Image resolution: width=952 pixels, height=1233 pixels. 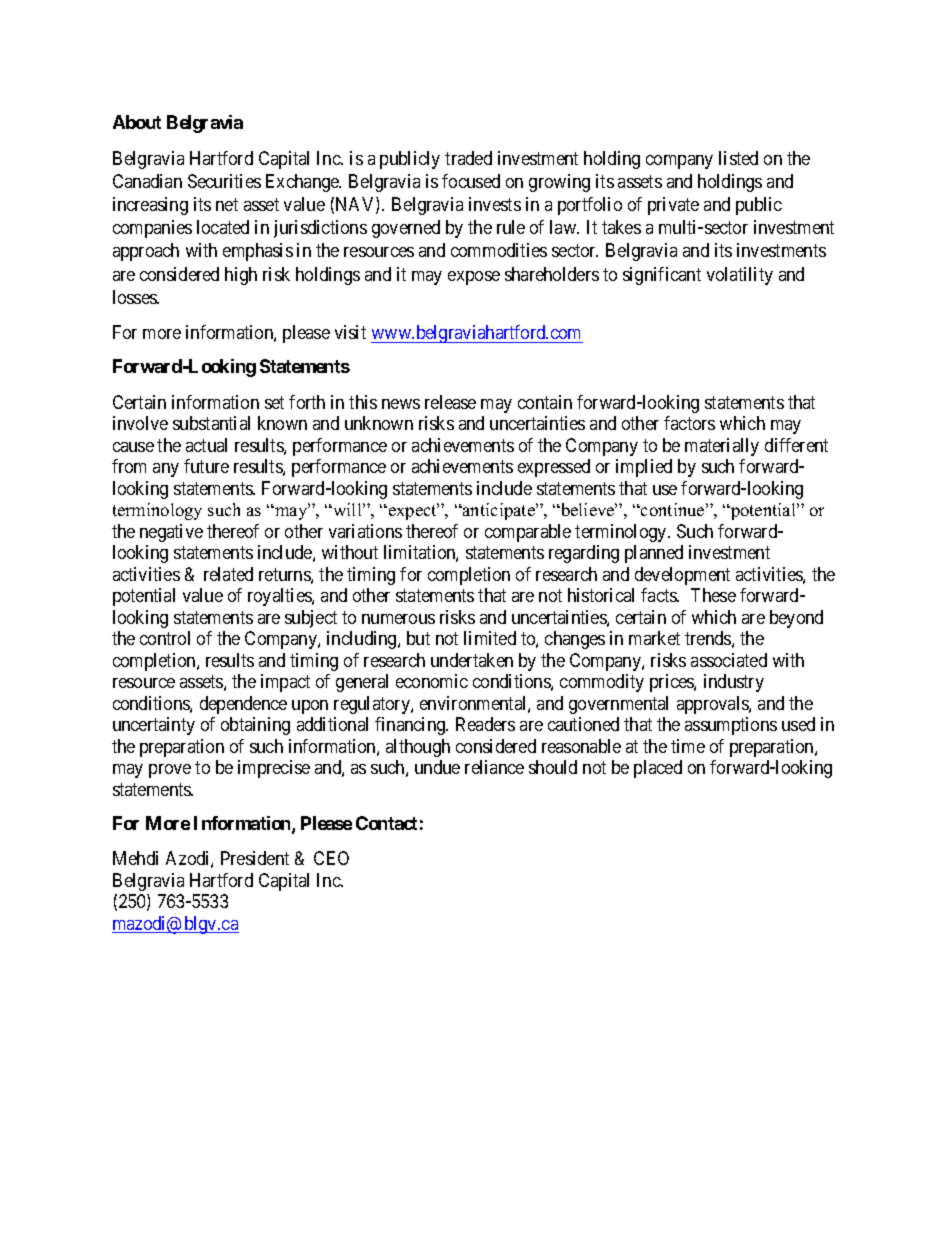 I want to click on undue, so click(x=437, y=767).
